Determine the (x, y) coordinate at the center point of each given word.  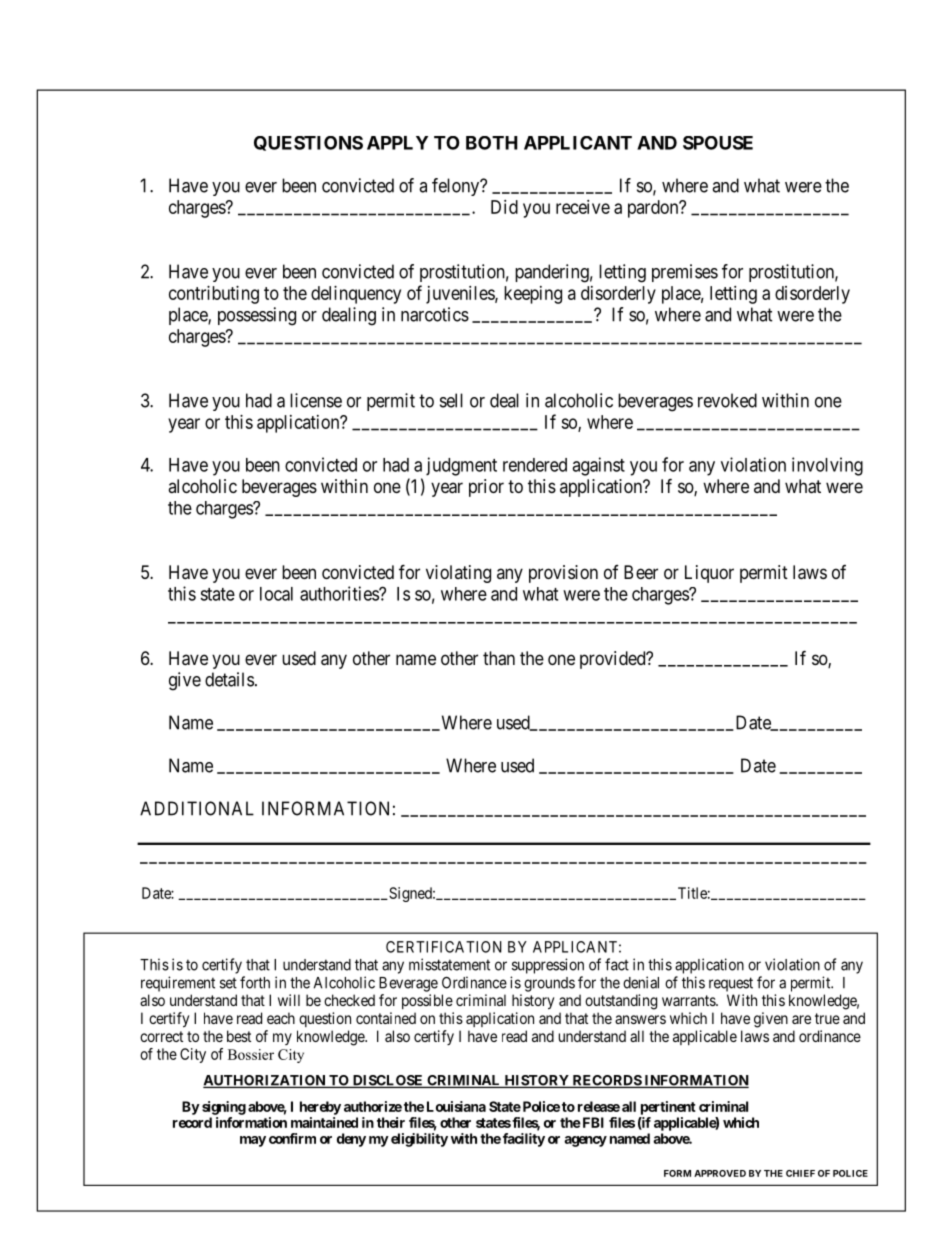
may (253, 1141)
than (499, 658)
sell (451, 400)
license (316, 400)
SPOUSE (718, 143)
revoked (727, 400)
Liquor (709, 574)
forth (255, 982)
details (229, 679)
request (731, 984)
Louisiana (456, 1106)
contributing (214, 295)
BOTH (492, 143)
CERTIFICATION (444, 947)
